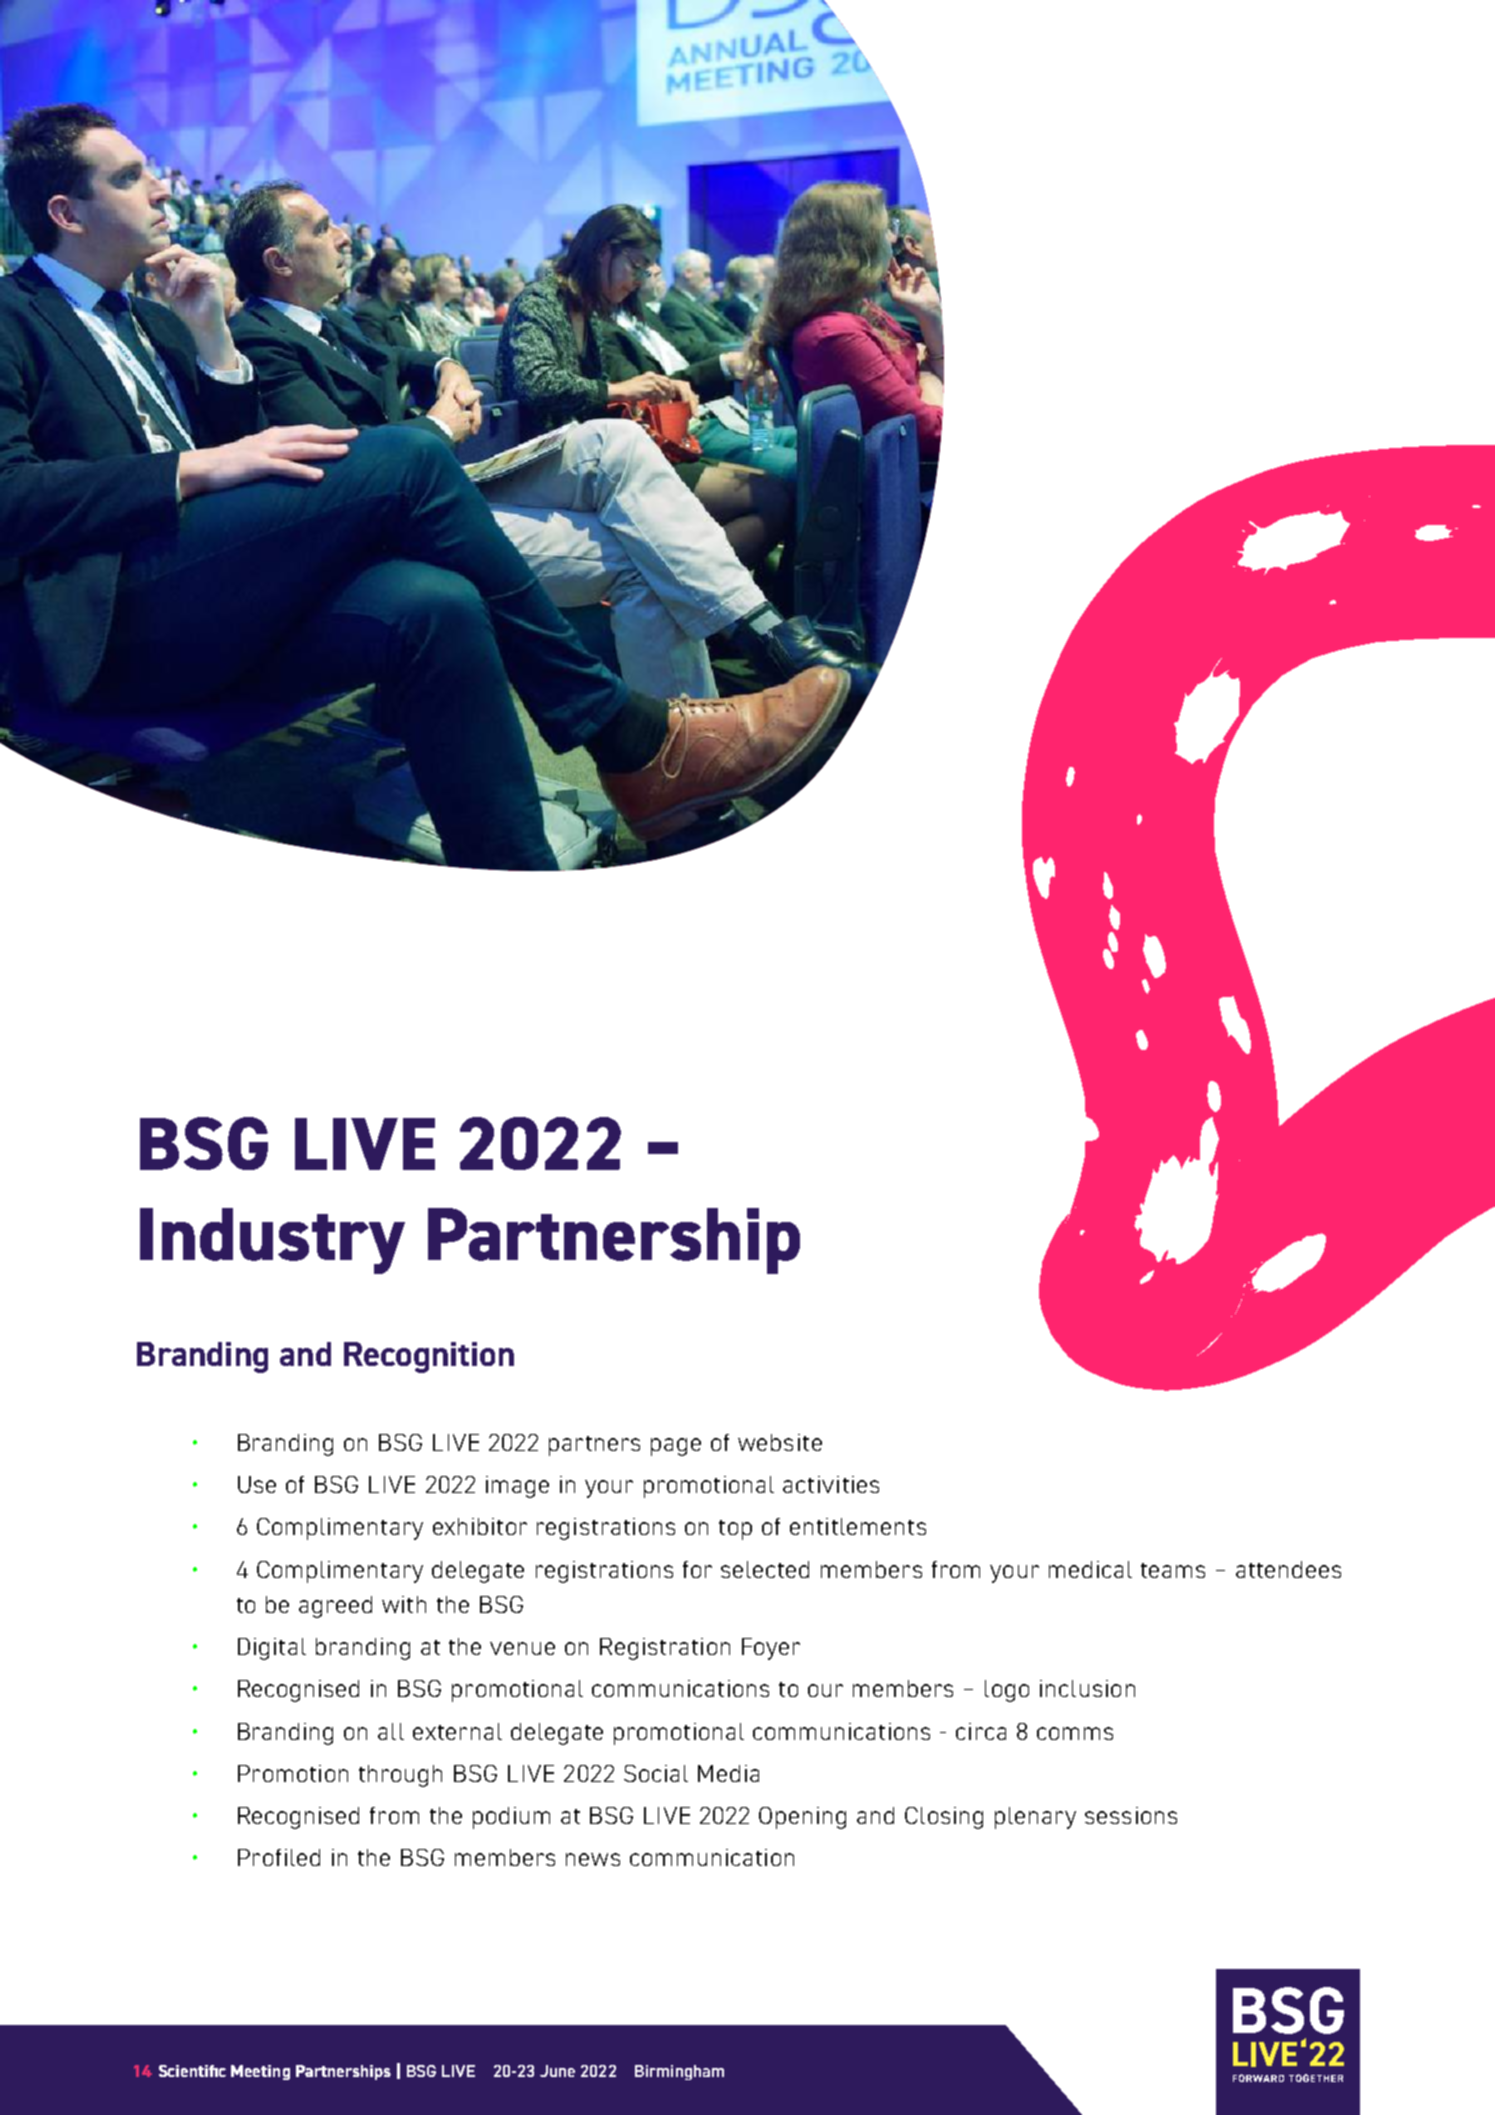 The width and height of the screenshot is (1495, 2115). What do you see at coordinates (780, 1442) in the screenshot?
I see `website` at bounding box center [780, 1442].
